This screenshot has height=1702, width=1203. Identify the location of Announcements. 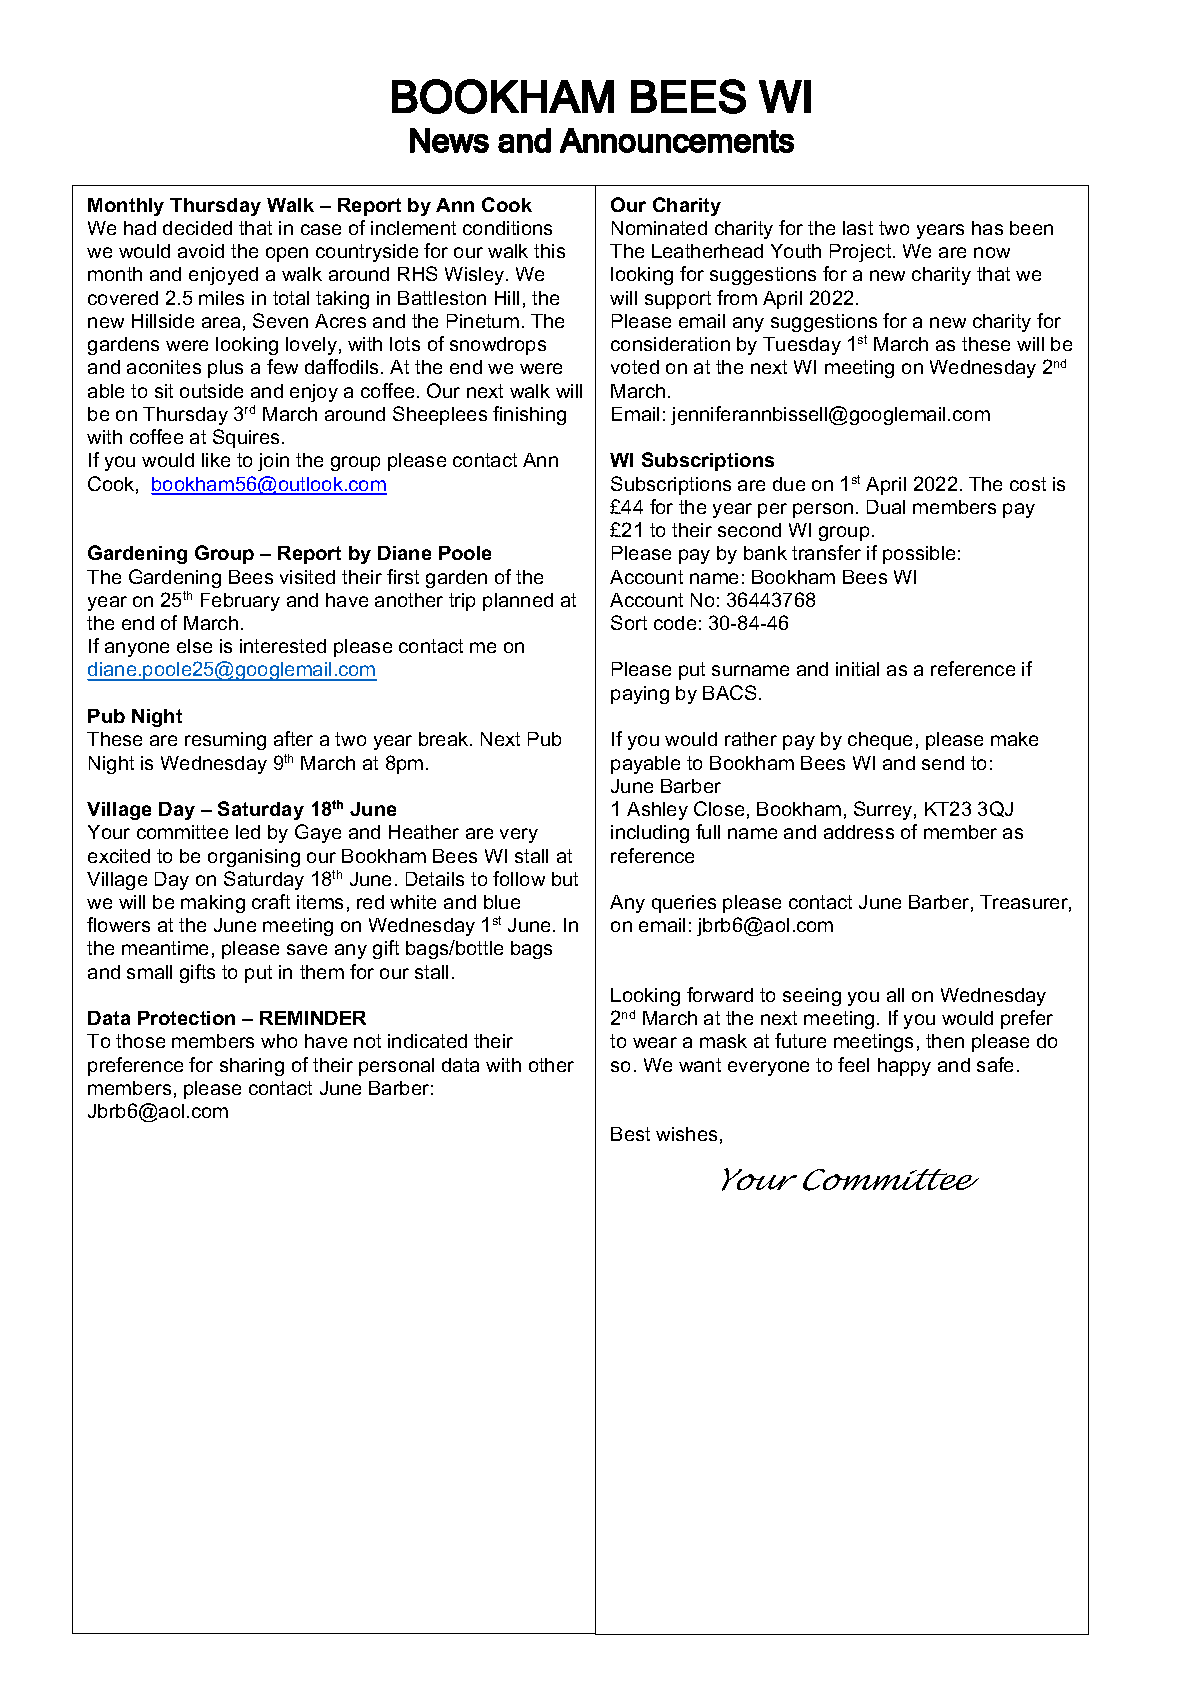
(677, 140).
